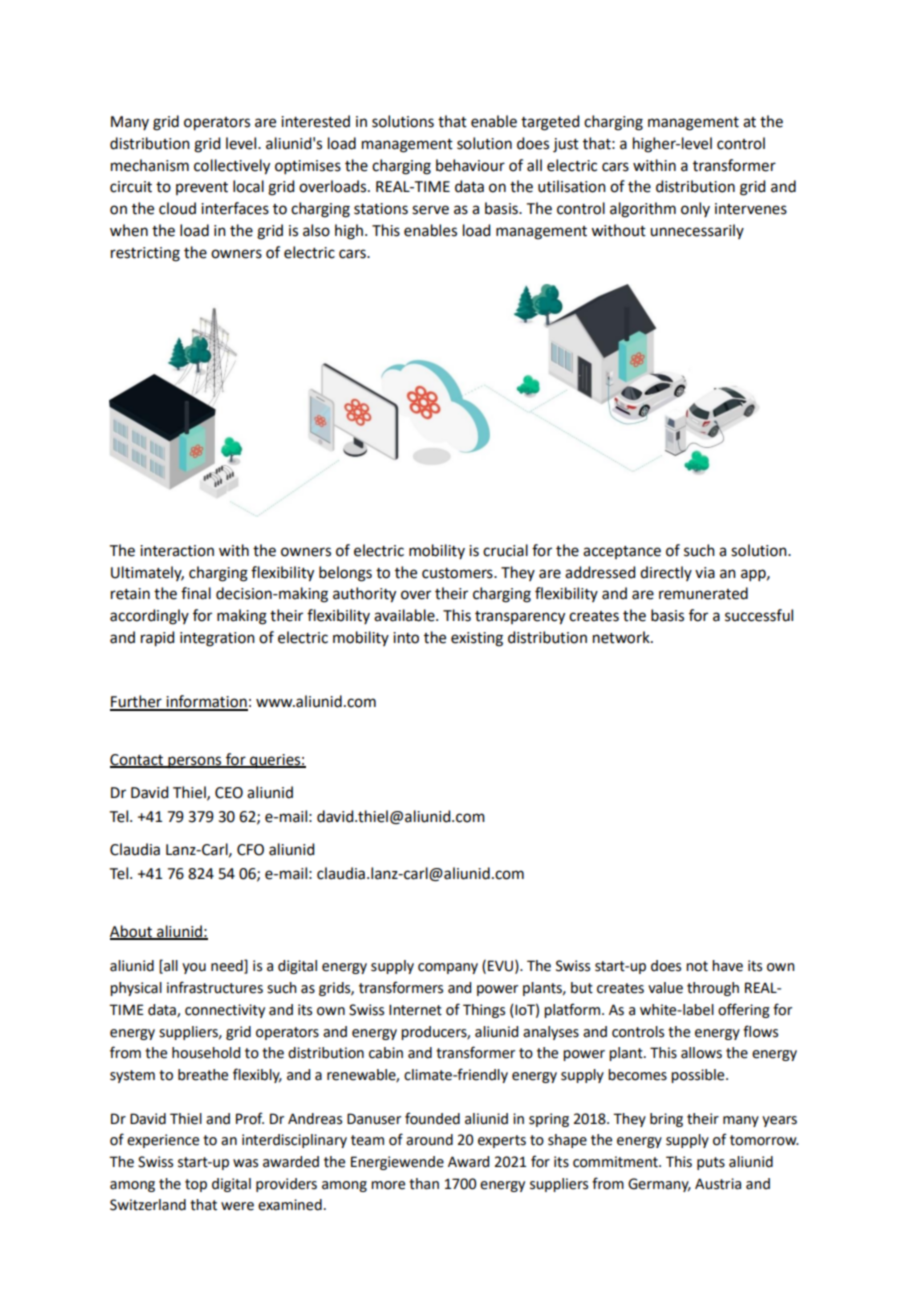  Describe the element at coordinates (194, 968) in the screenshot. I see `you` at that location.
